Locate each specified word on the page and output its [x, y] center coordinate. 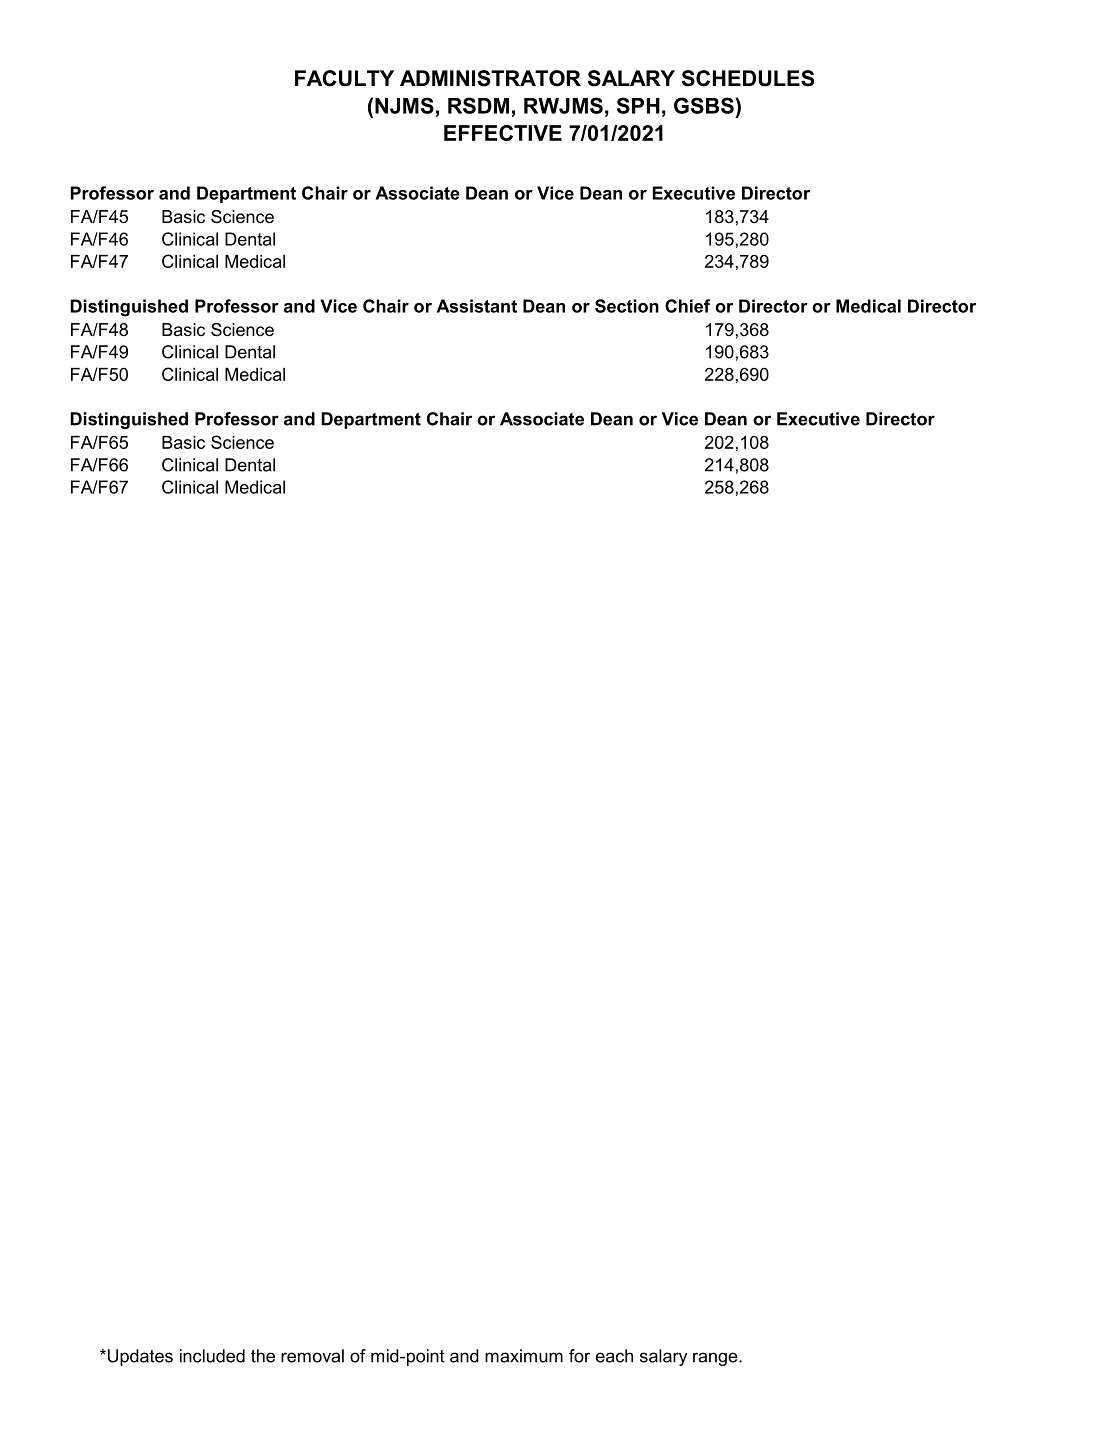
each [614, 1356]
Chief [687, 306]
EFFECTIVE [503, 133]
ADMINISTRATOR [490, 78]
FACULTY [344, 78]
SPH [638, 105]
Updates [139, 1357]
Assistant [476, 306]
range [716, 1359]
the [263, 1356]
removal [312, 1356]
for [579, 1356]
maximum [524, 1356]
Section [627, 306]
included [212, 1356]
